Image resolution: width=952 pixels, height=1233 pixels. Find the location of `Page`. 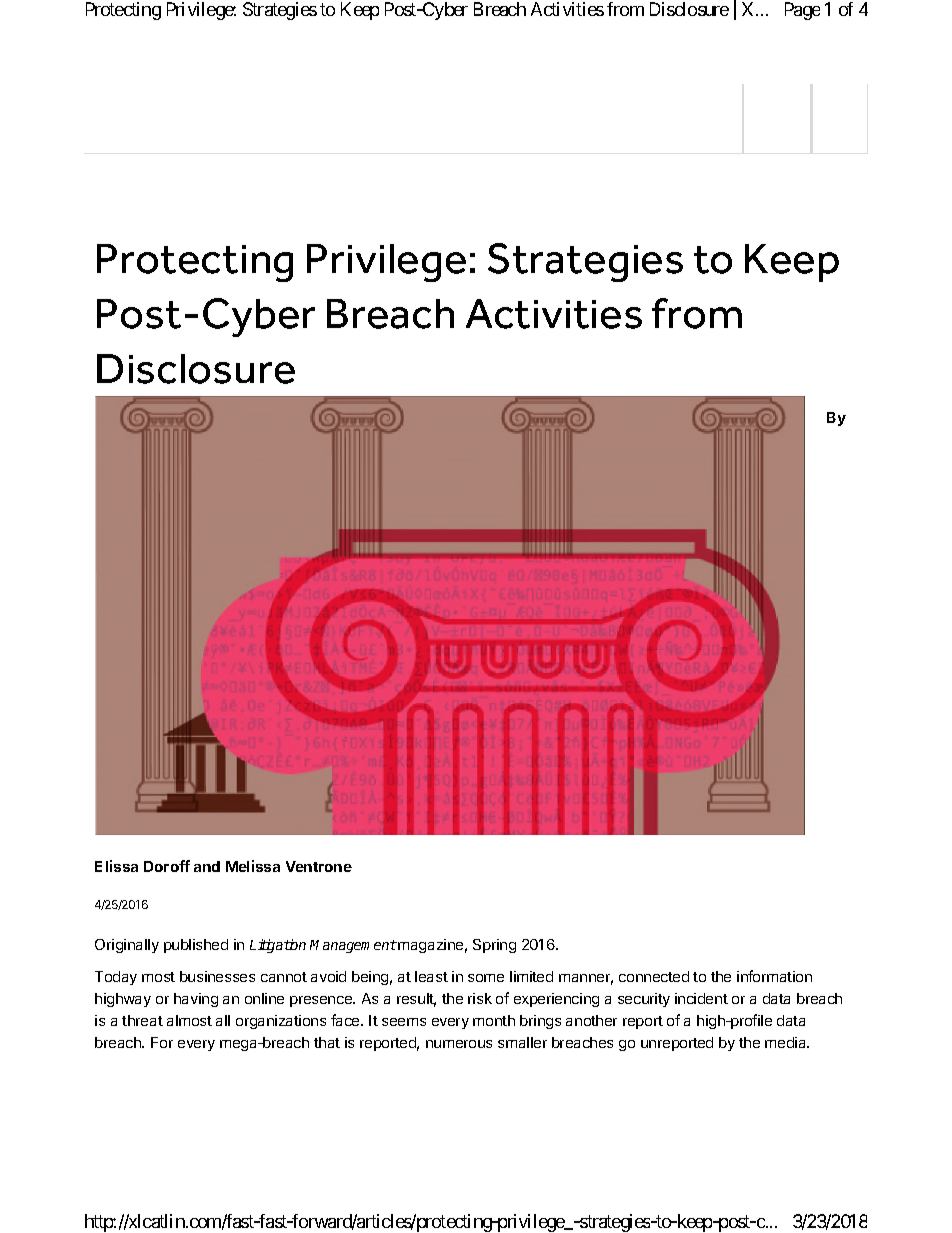

Page is located at coordinates (802, 11).
